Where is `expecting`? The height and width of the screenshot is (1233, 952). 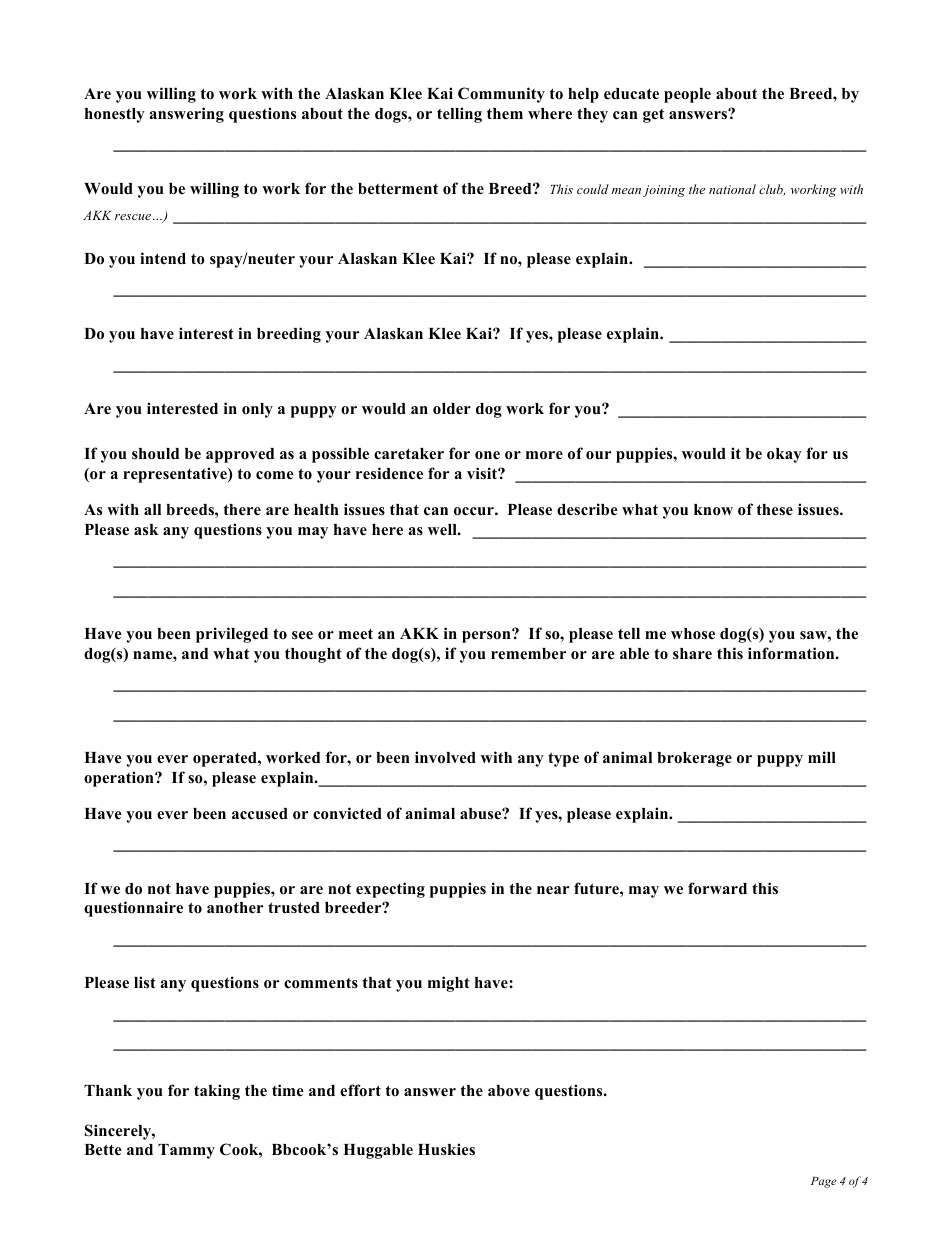 expecting is located at coordinates (390, 890).
